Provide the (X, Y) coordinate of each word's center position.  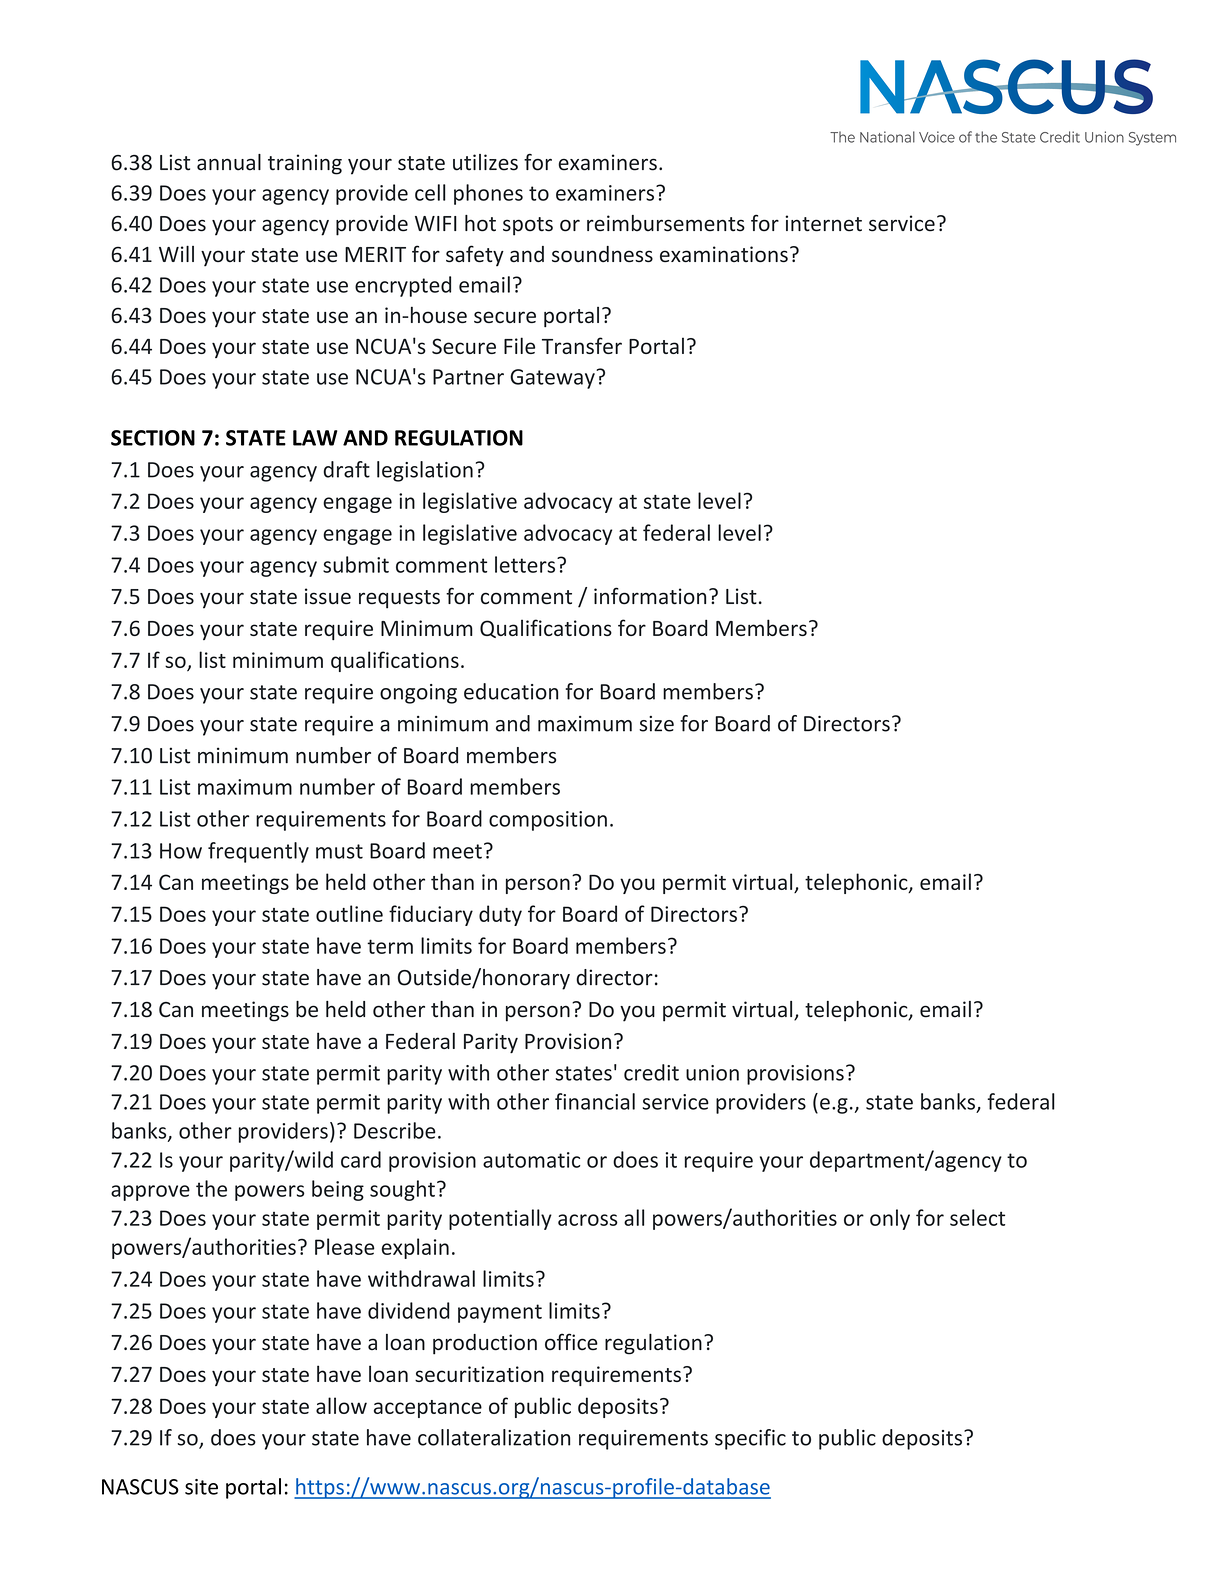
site (201, 1487)
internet (823, 223)
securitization (479, 1374)
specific (750, 1439)
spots (528, 226)
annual (229, 162)
